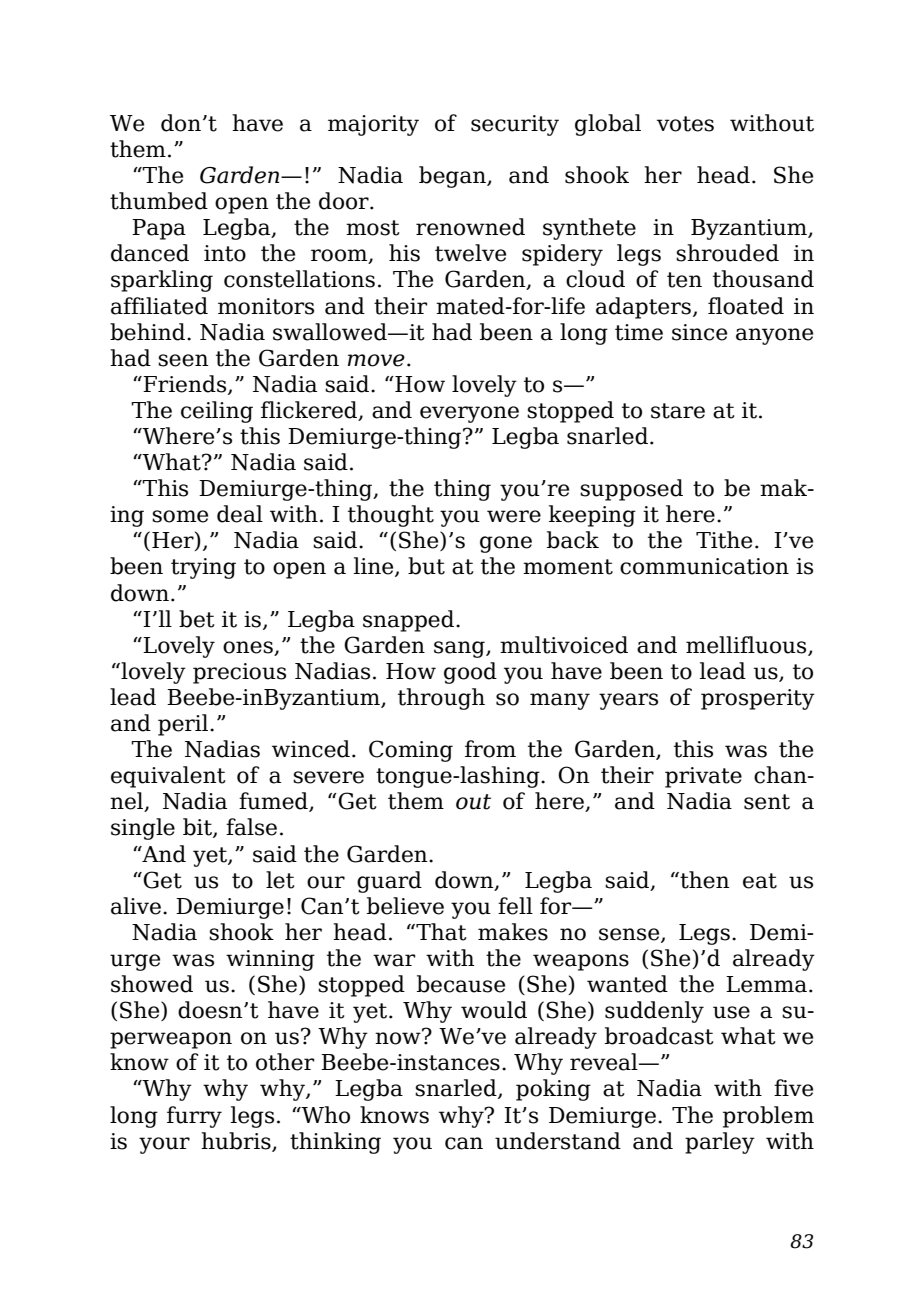 The image size is (924, 1308). Describe the element at coordinates (703, 777) in the screenshot. I see `private` at that location.
